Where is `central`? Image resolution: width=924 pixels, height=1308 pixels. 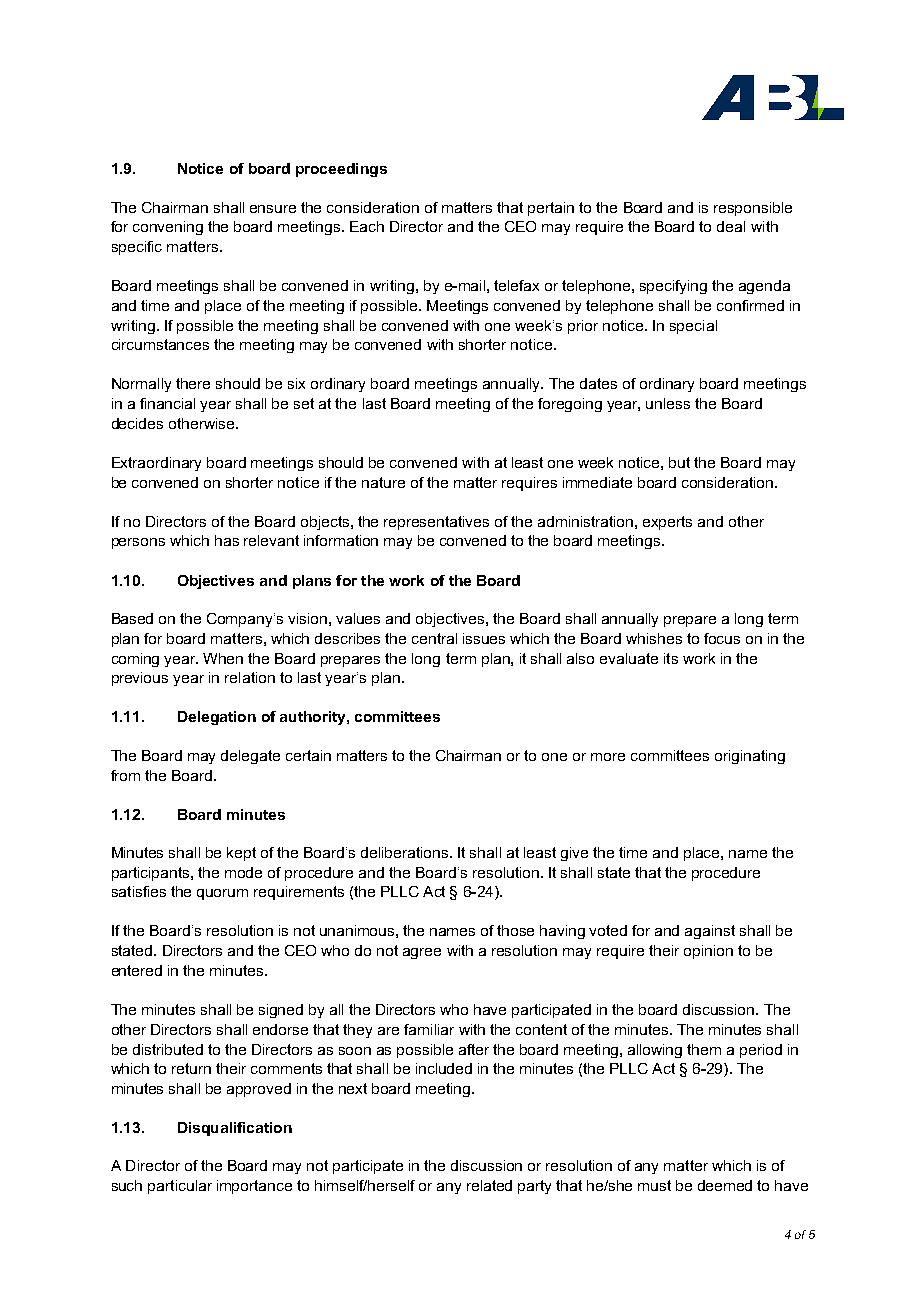
central is located at coordinates (434, 638).
